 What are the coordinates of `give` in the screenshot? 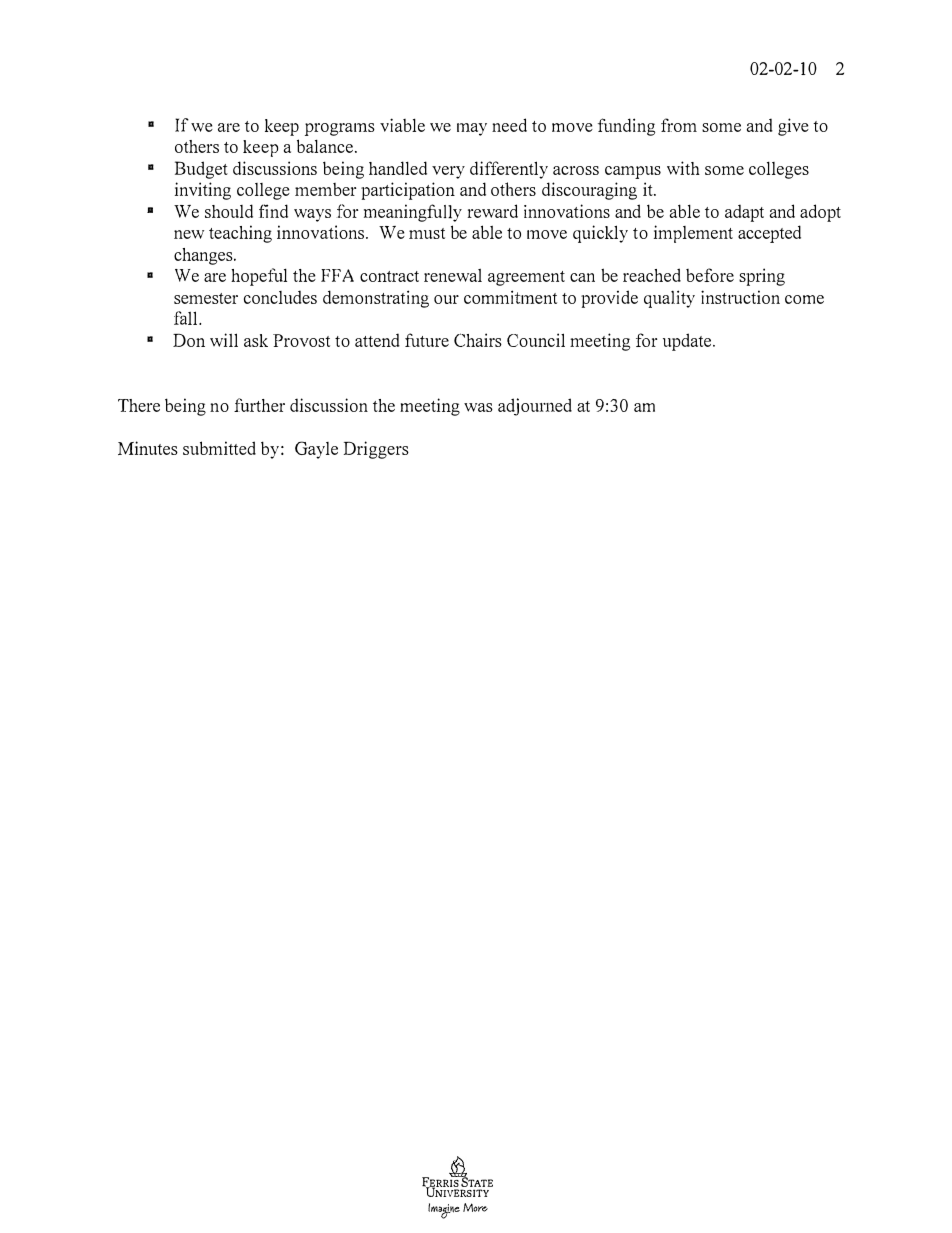 It's located at (793, 127).
